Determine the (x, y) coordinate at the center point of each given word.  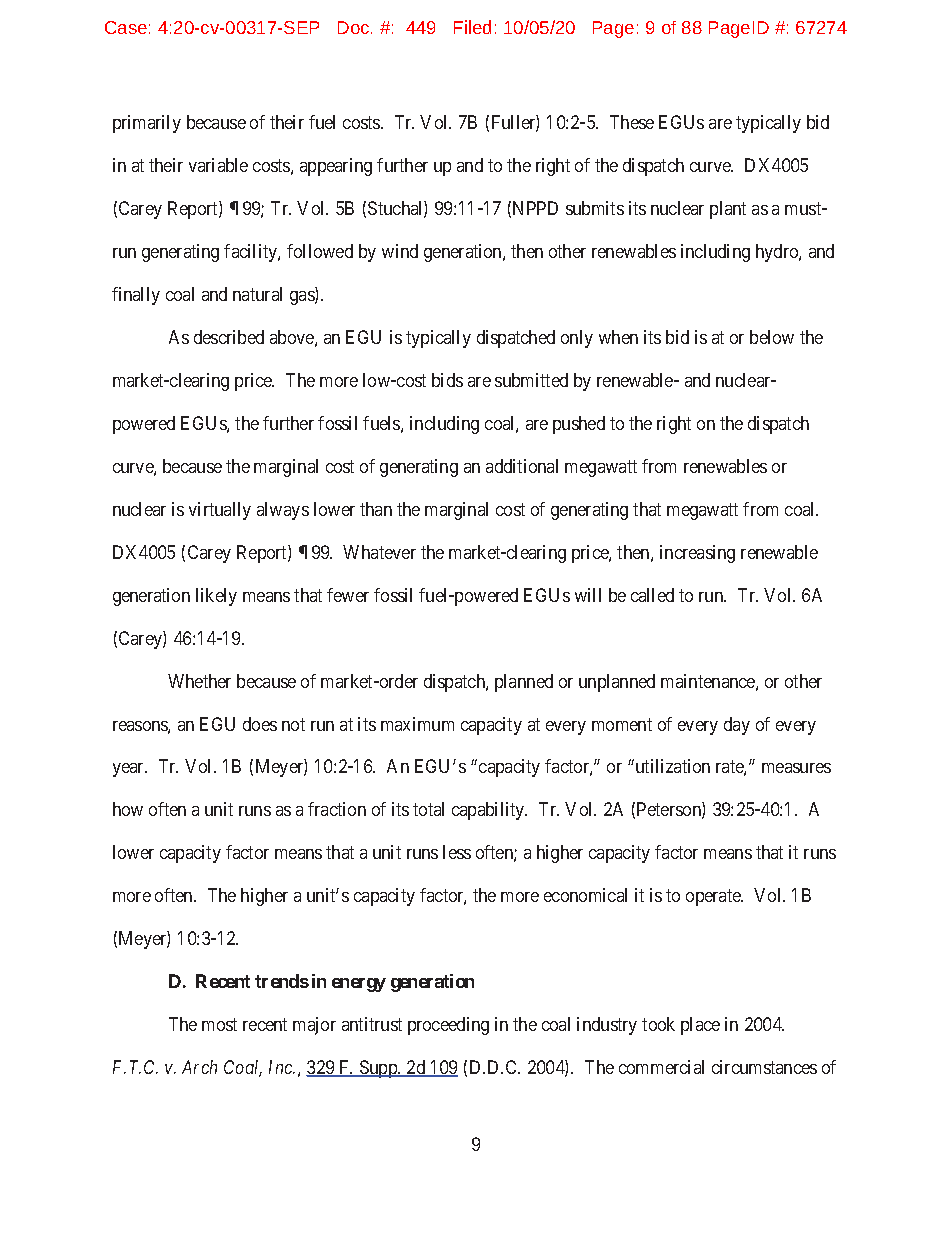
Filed (472, 27)
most (219, 1025)
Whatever (379, 552)
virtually (220, 511)
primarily (147, 124)
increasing (697, 554)
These (632, 122)
